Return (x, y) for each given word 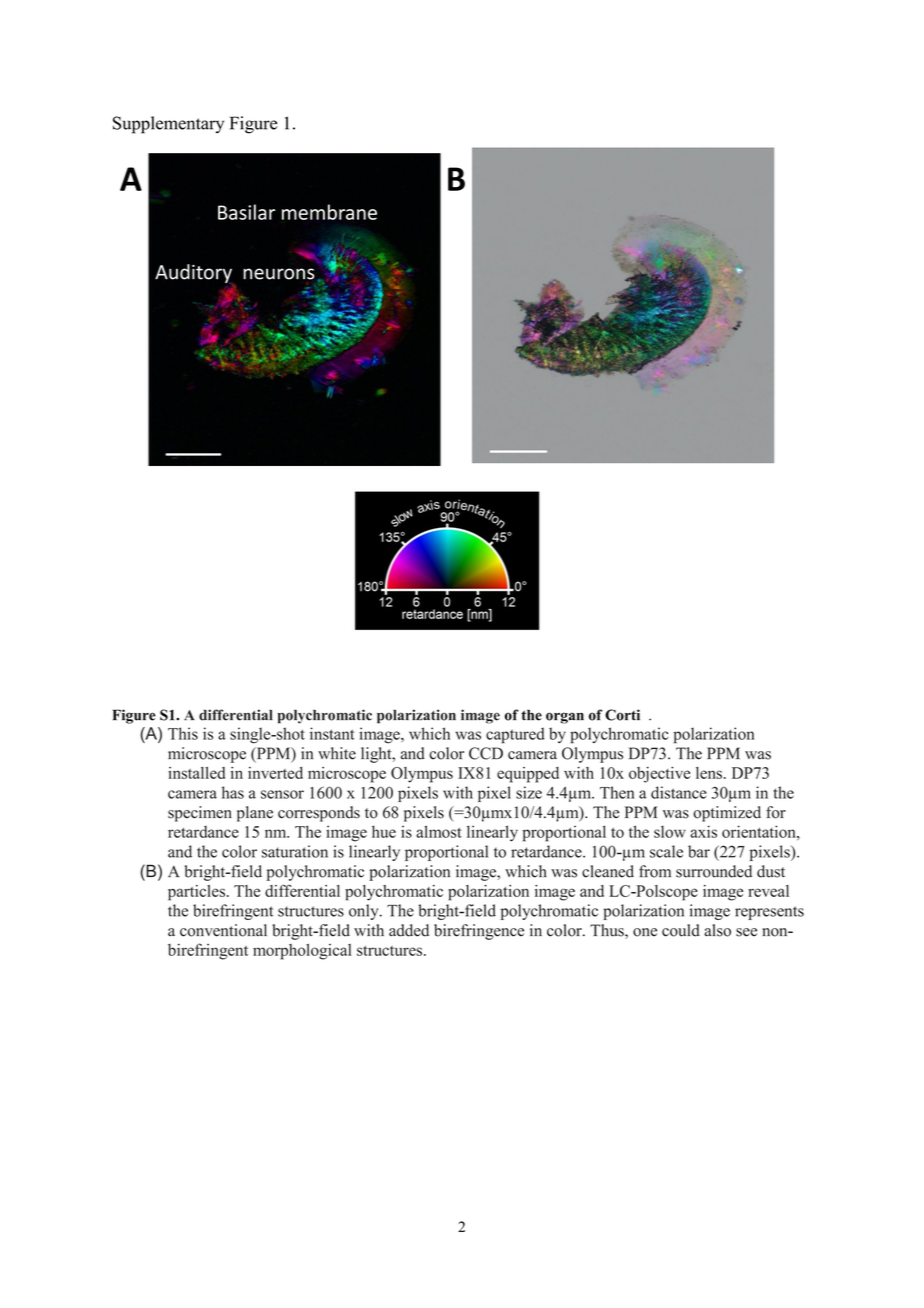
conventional (223, 930)
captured (515, 735)
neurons (279, 274)
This (183, 733)
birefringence (479, 932)
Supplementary (168, 125)
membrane (329, 212)
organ (565, 718)
